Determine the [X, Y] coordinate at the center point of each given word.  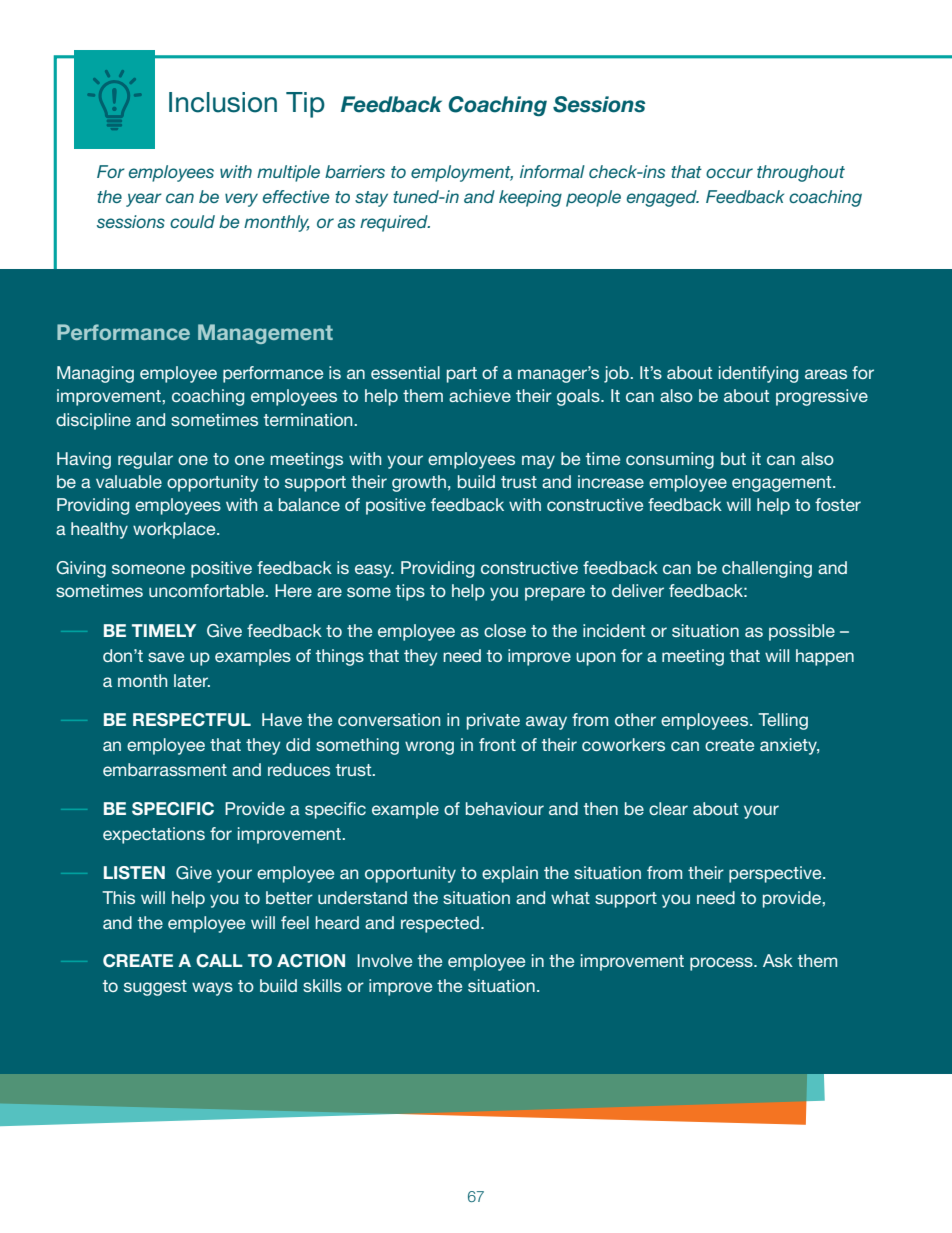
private [493, 721]
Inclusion [223, 102]
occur [729, 173]
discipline [93, 421]
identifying [758, 374]
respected [440, 924]
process [722, 964]
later [192, 680]
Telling [783, 721]
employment [462, 173]
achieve [480, 395]
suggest [155, 988]
